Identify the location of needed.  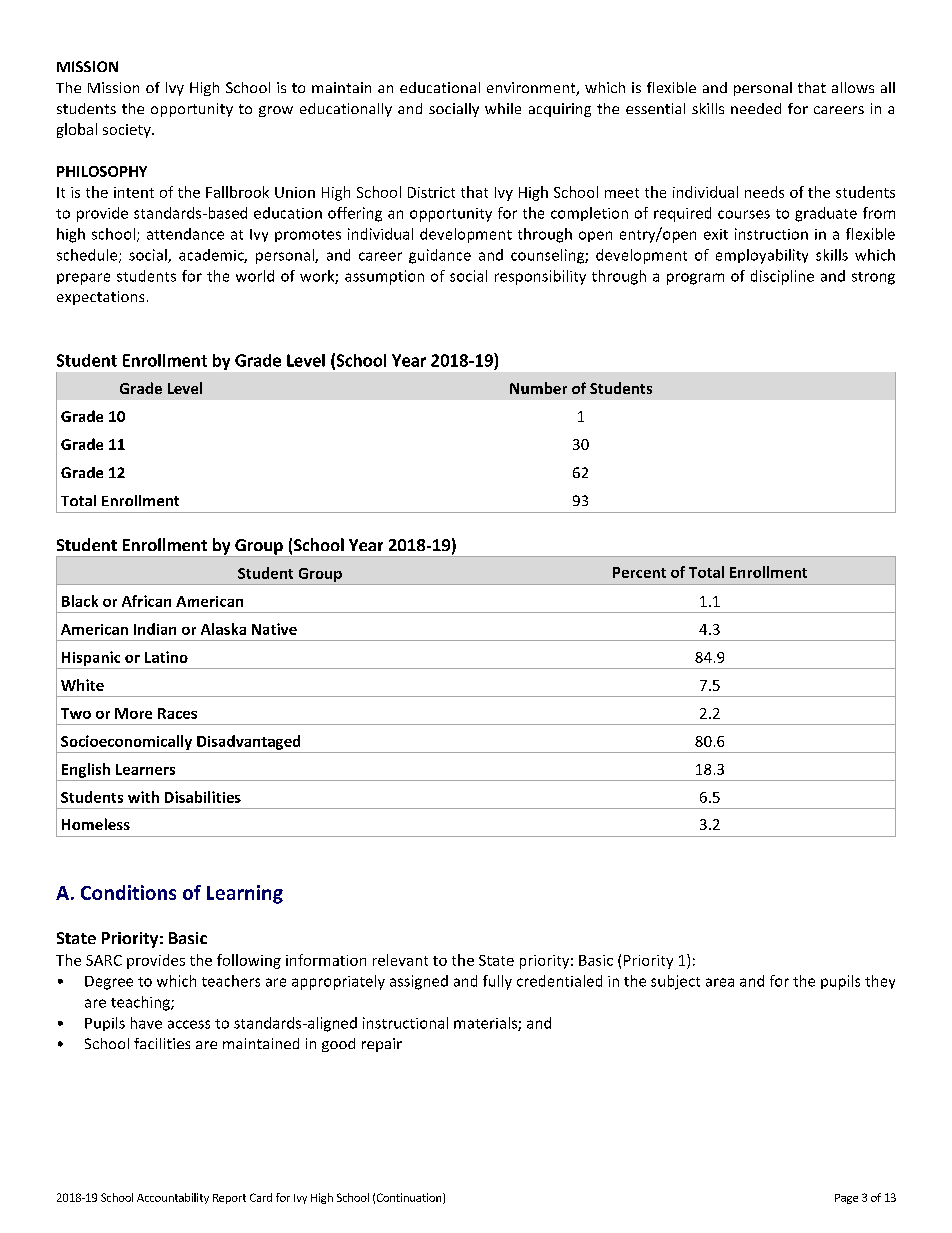
(756, 108).
